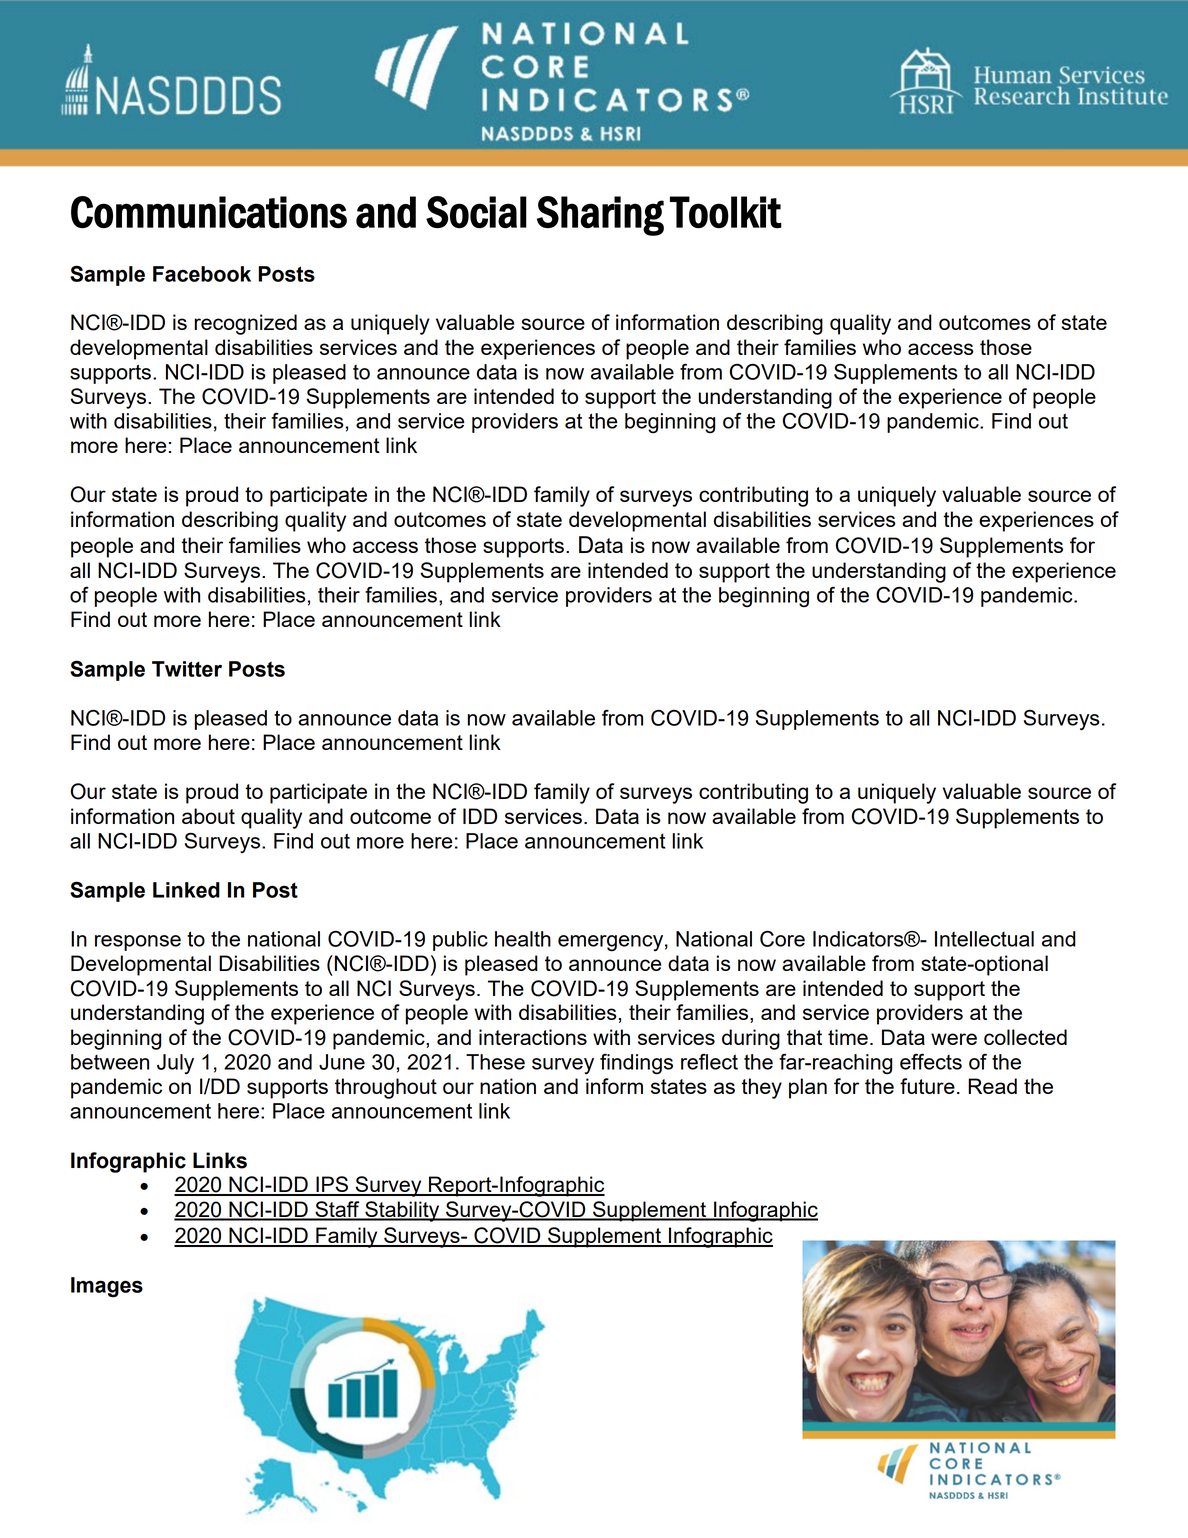 The image size is (1188, 1538). I want to click on Stability, so click(402, 1211).
